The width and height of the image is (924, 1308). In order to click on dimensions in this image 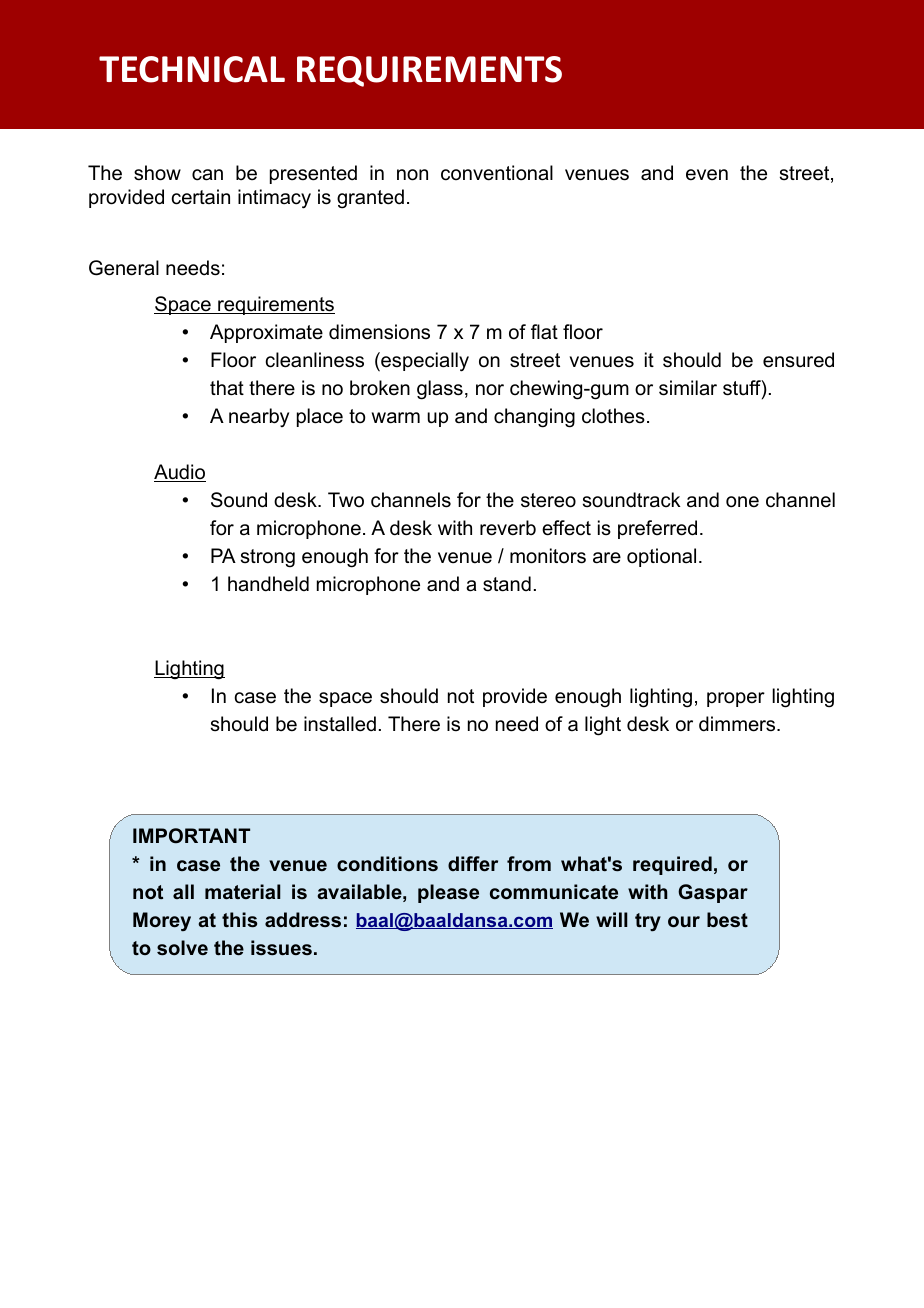, I will do `click(379, 332)`.
